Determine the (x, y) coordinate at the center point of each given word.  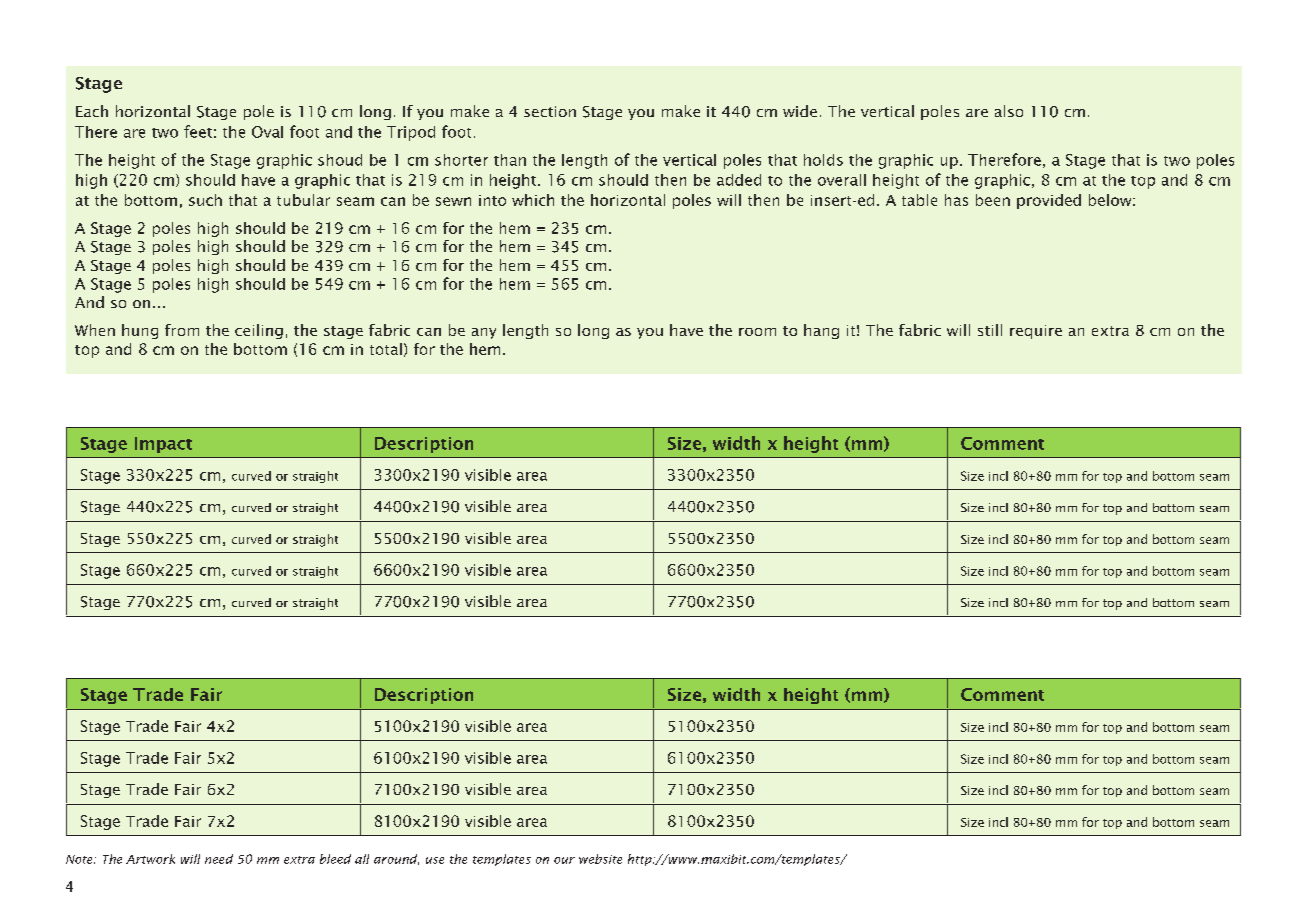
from (182, 330)
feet (198, 131)
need (219, 859)
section (550, 111)
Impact (163, 445)
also (1009, 111)
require (1036, 332)
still (990, 330)
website (600, 859)
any (484, 333)
